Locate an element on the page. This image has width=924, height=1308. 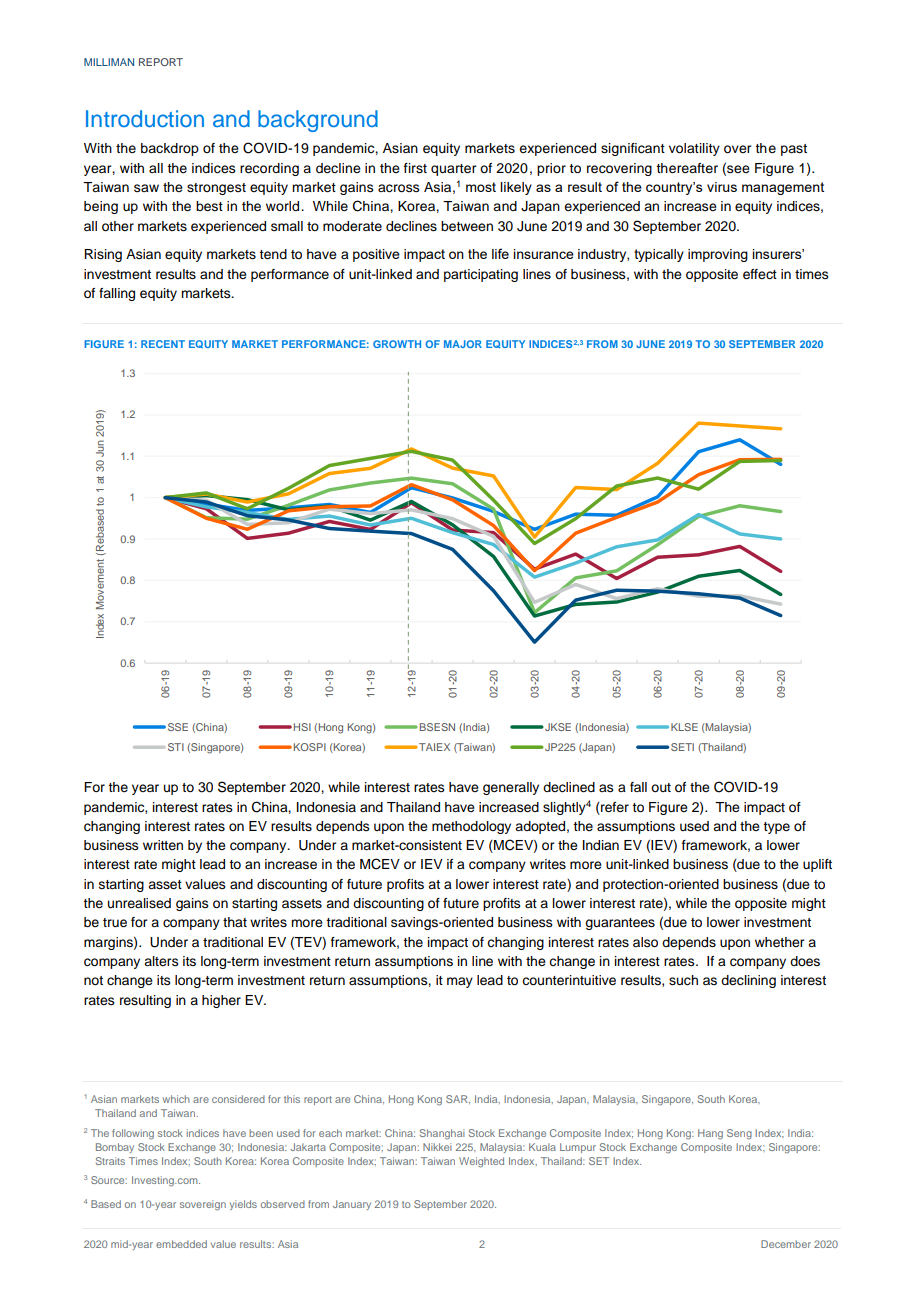
whether is located at coordinates (779, 942).
